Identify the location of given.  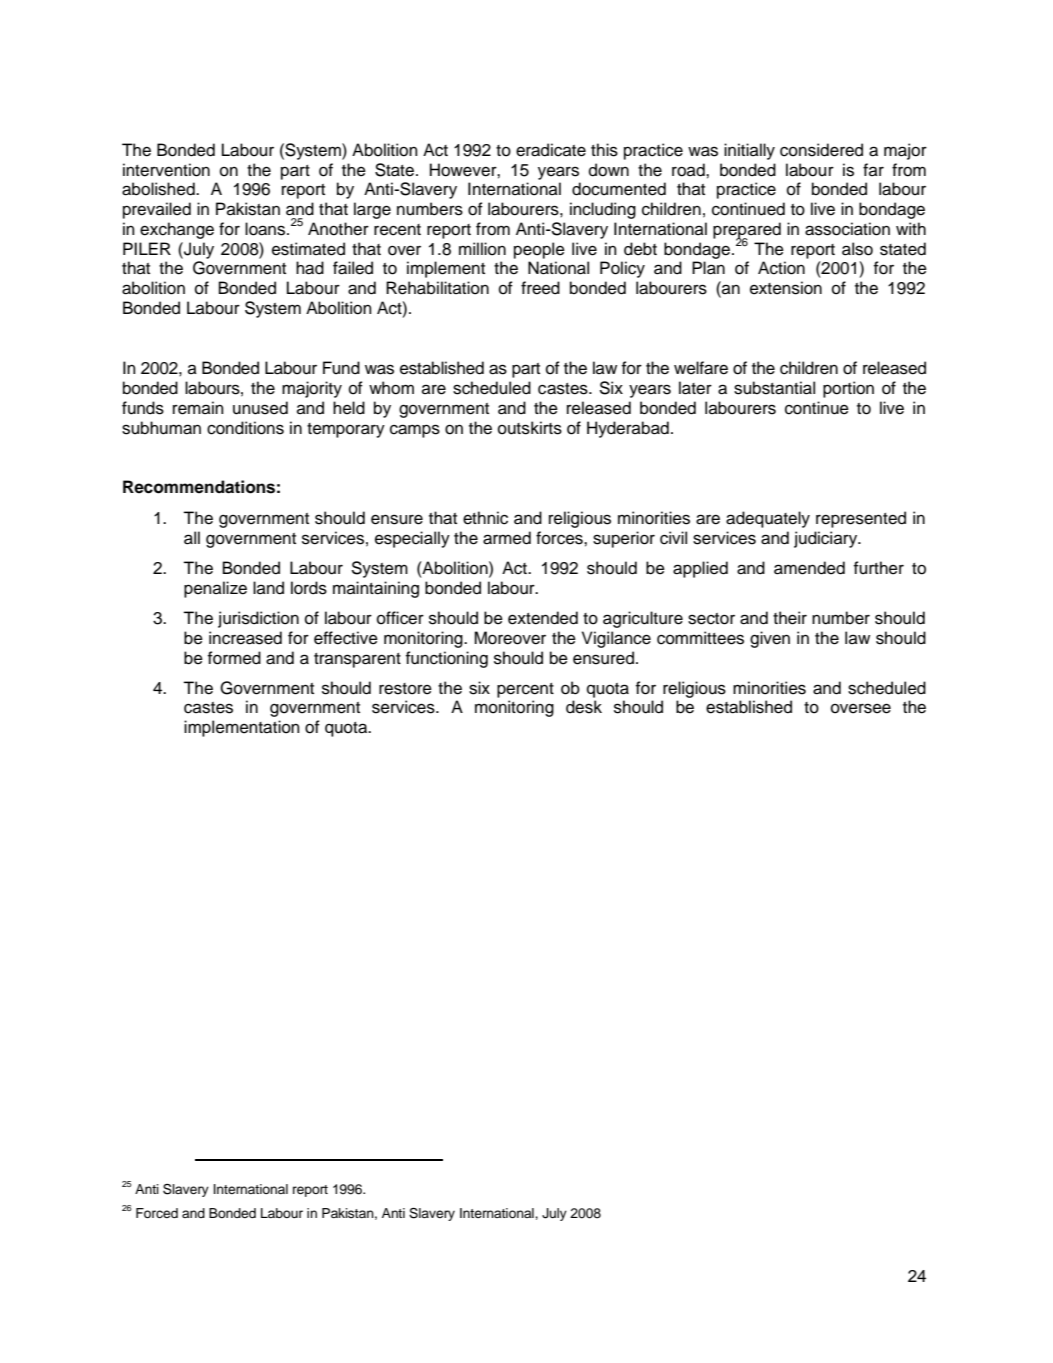
(770, 639).
